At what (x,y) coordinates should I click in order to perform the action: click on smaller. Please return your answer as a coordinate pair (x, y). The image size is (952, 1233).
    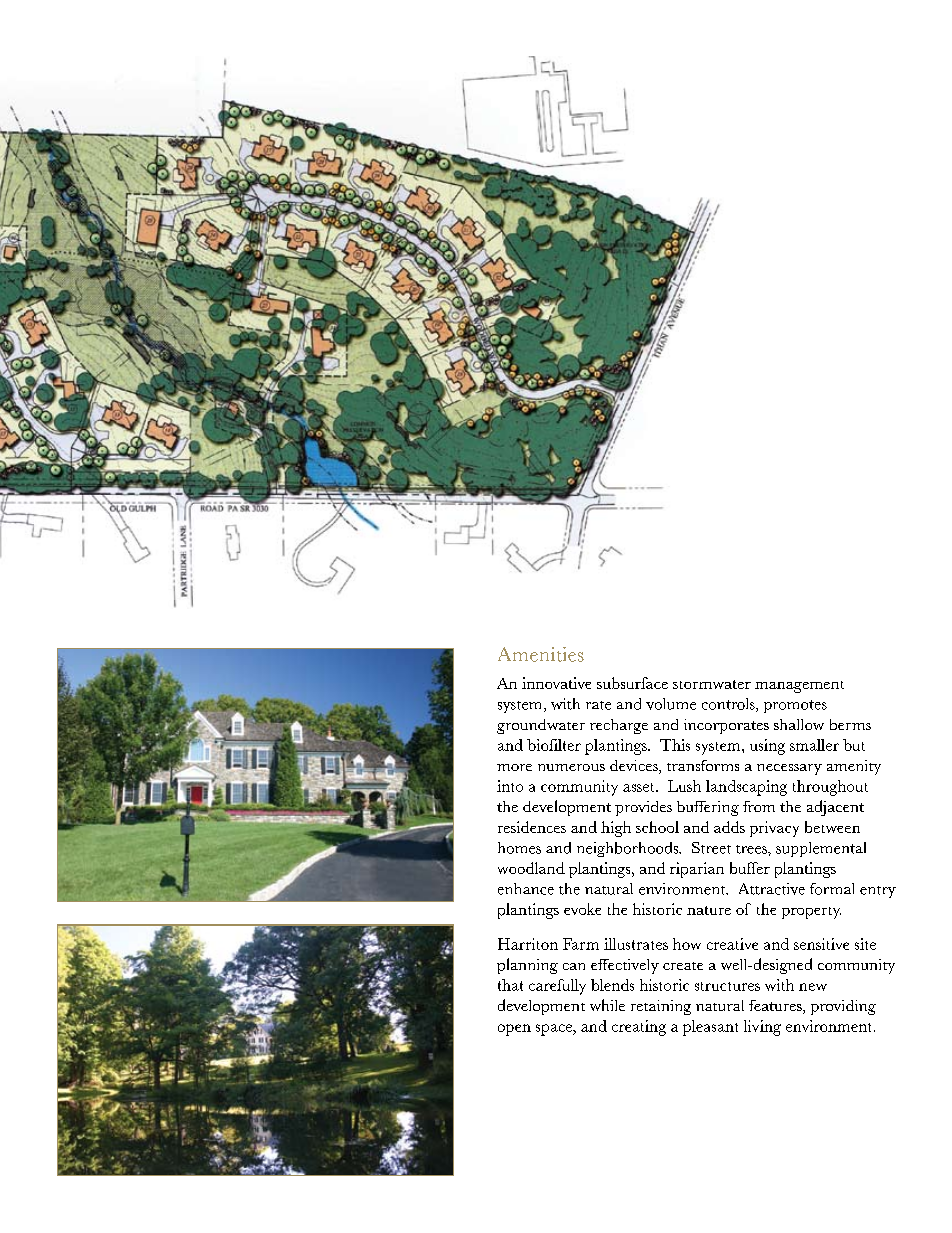
    Looking at the image, I should click on (814, 745).
